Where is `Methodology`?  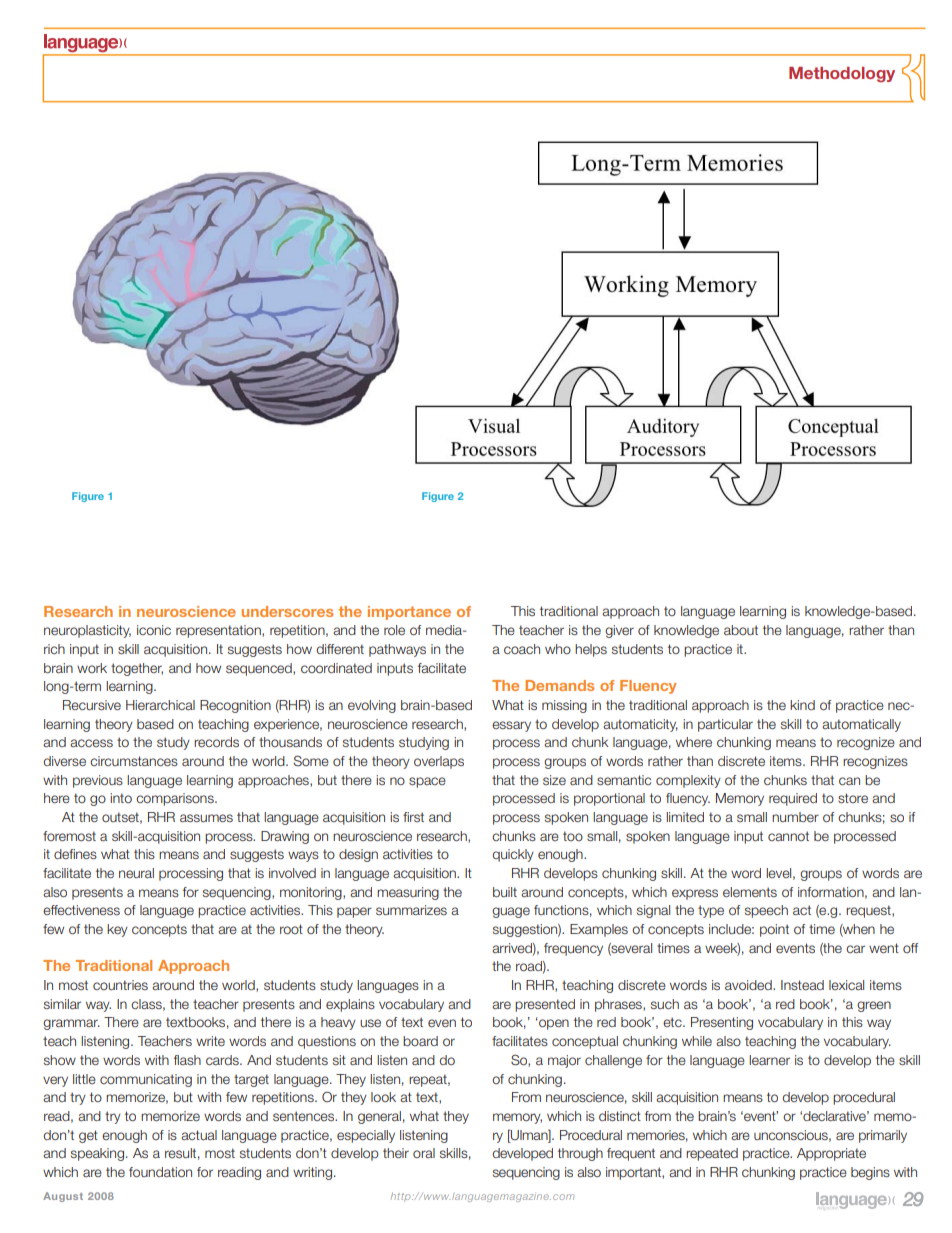 Methodology is located at coordinates (842, 75).
